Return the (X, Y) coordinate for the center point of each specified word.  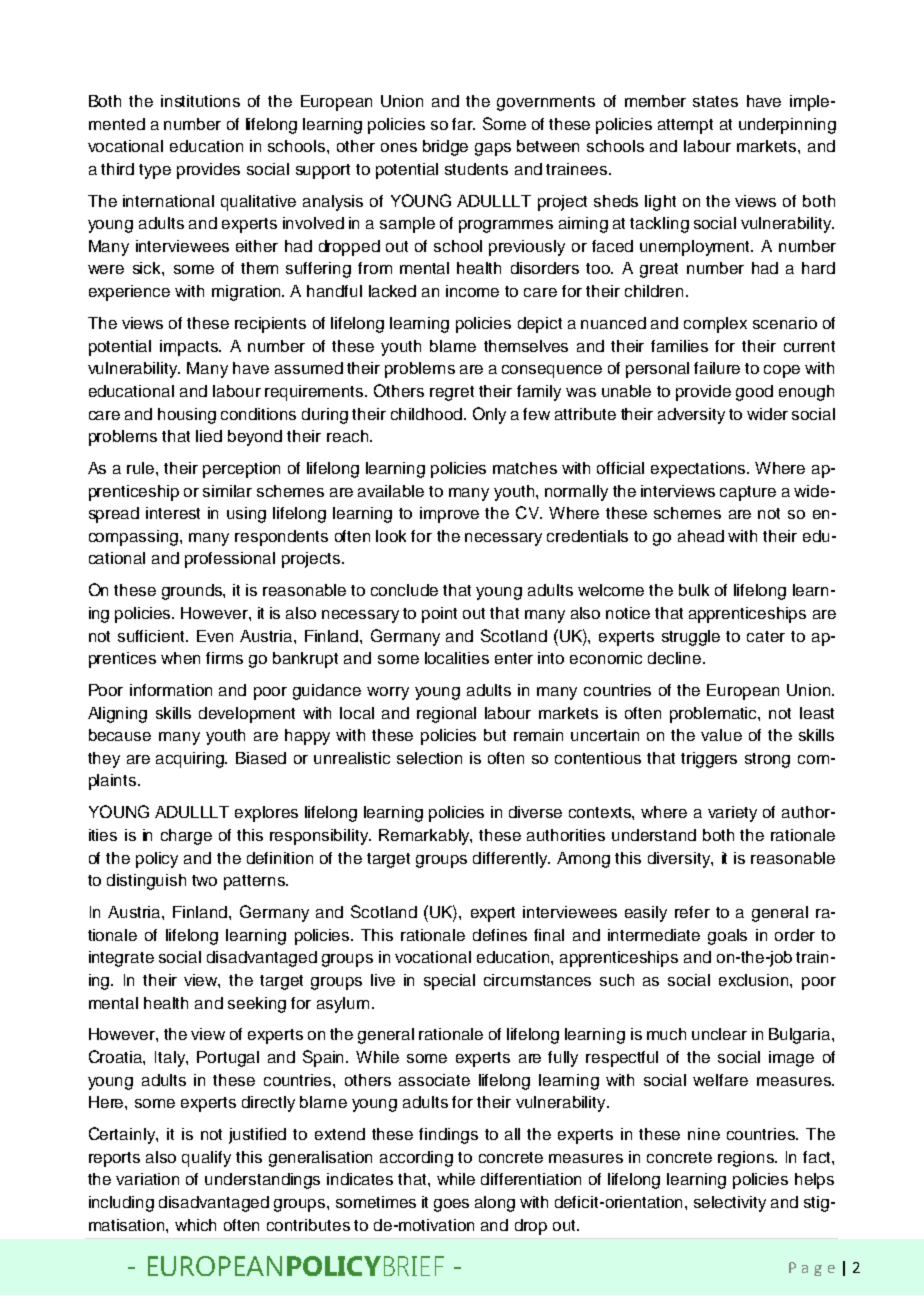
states (715, 101)
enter (514, 658)
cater (766, 636)
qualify (206, 1159)
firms (224, 658)
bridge (445, 148)
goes (451, 1205)
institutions (200, 101)
